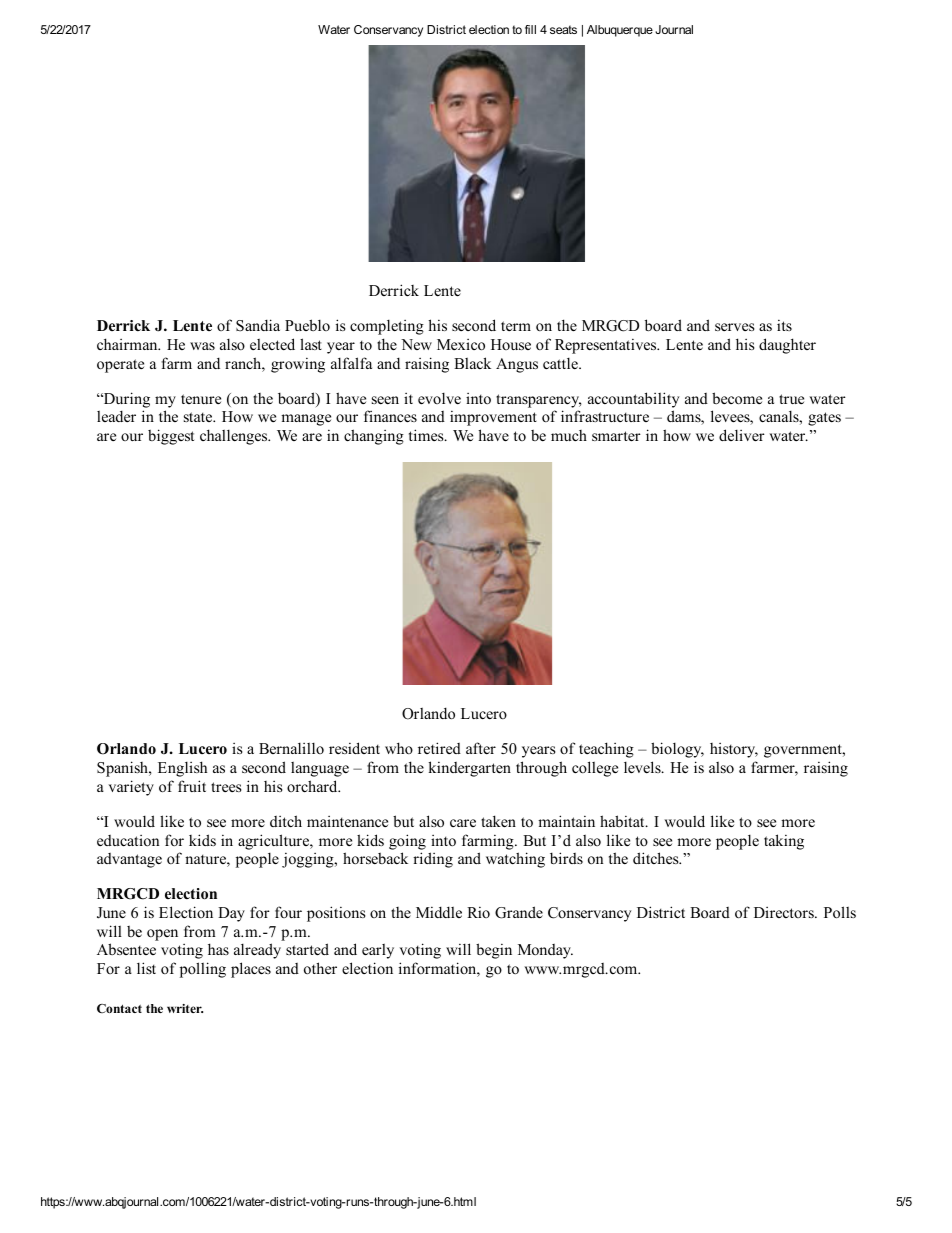 This screenshot has width=952, height=1233. I want to click on fill, so click(530, 29).
